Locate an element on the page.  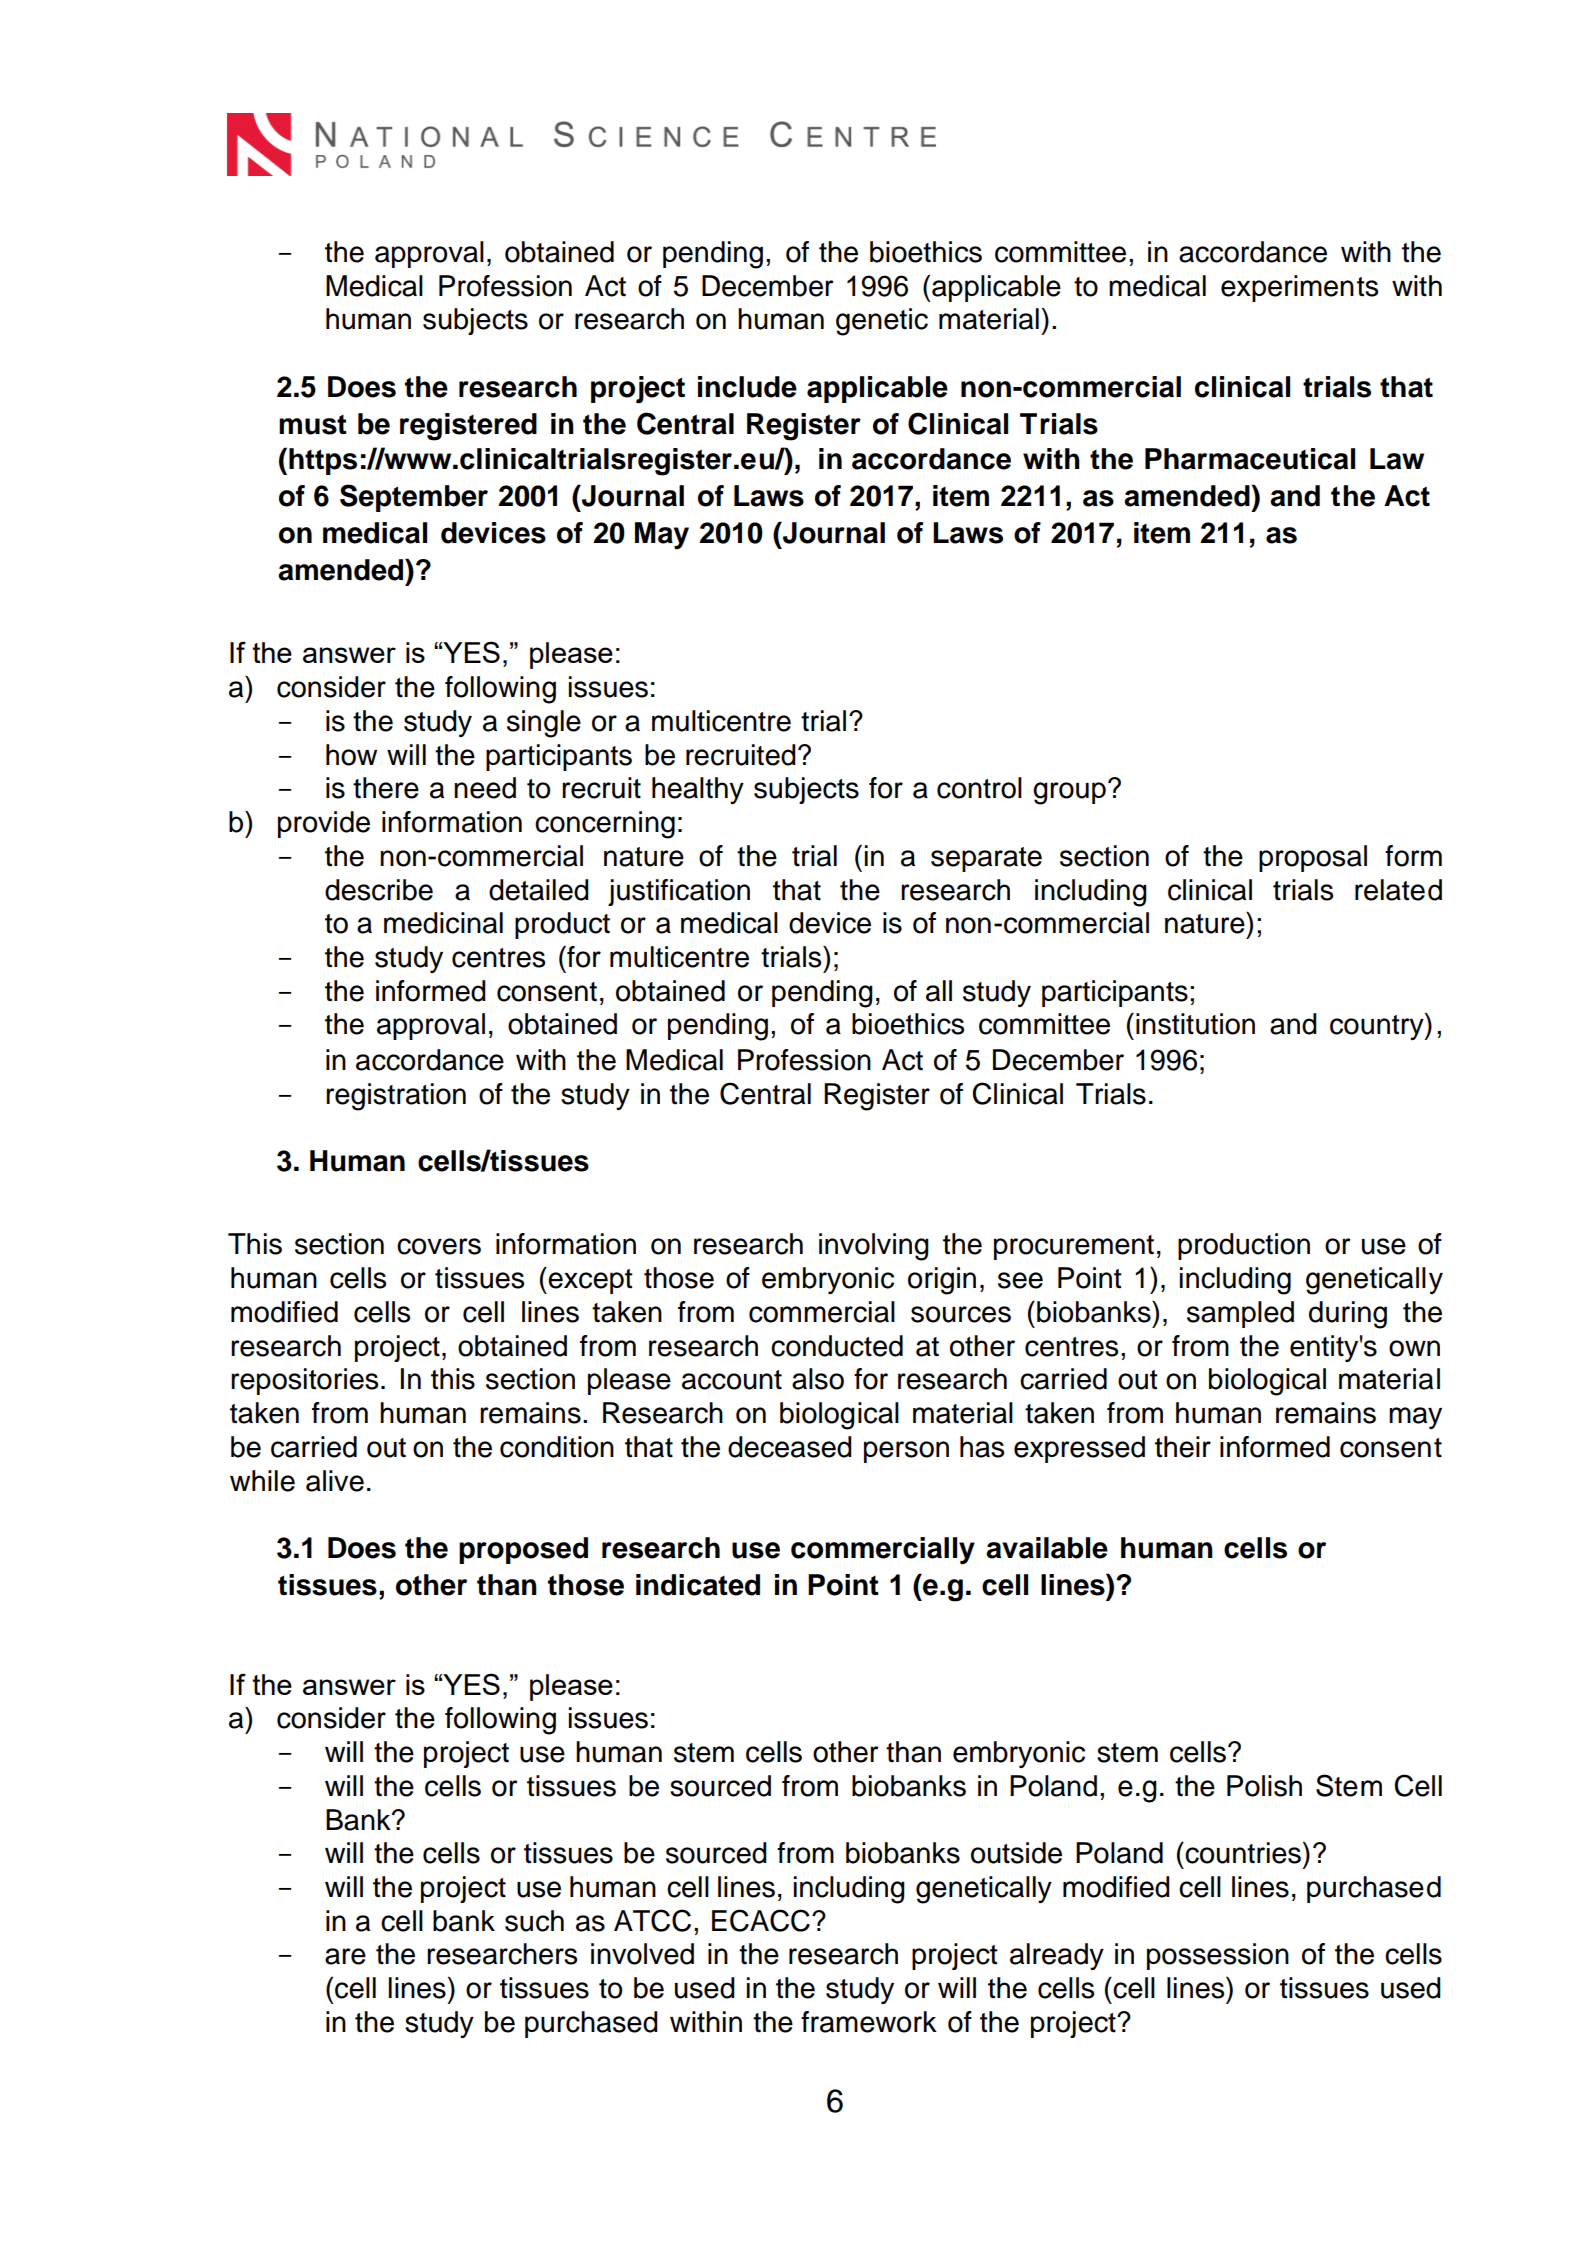
describe is located at coordinates (379, 890).
